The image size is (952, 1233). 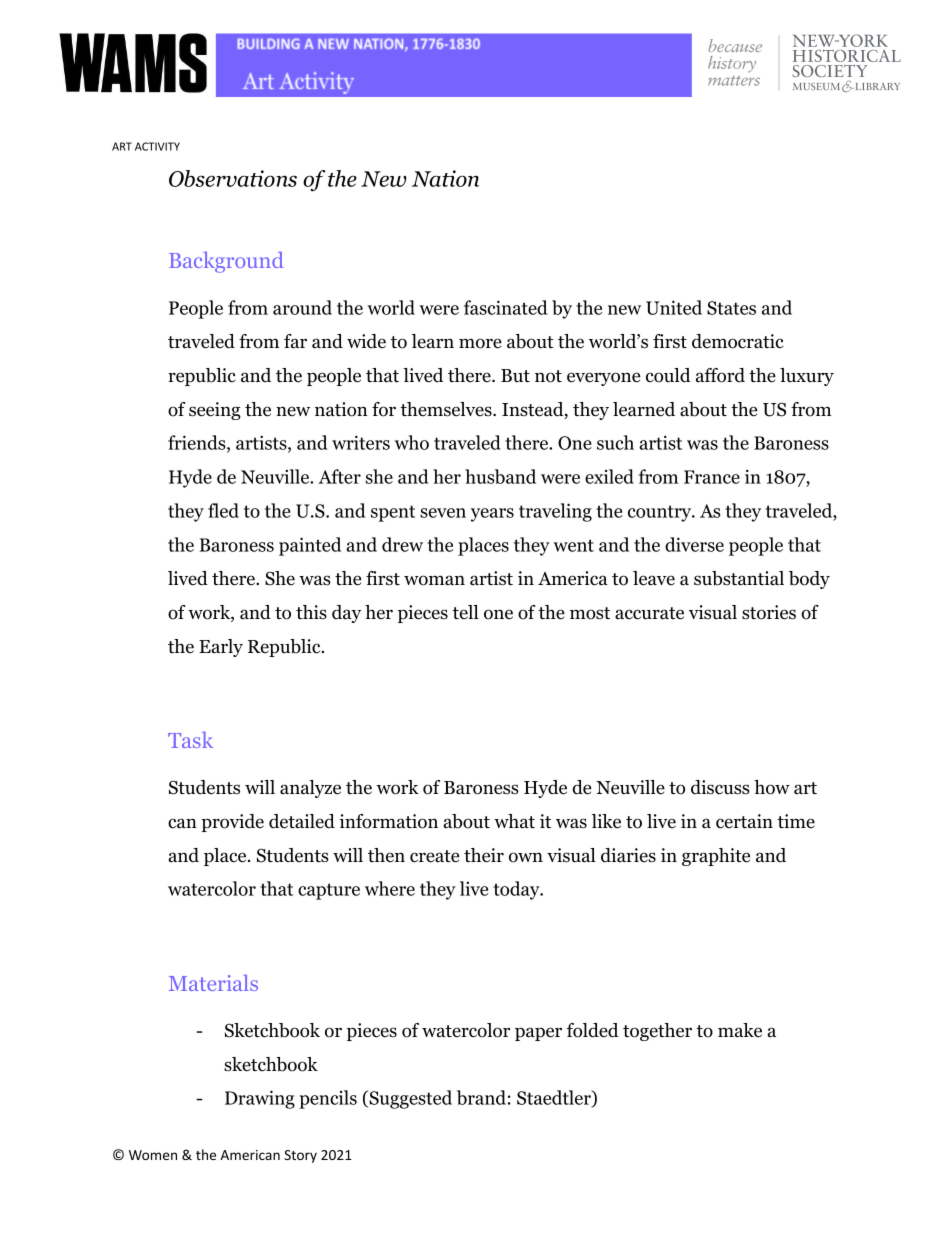 What do you see at coordinates (465, 612) in the screenshot?
I see `tell` at bounding box center [465, 612].
